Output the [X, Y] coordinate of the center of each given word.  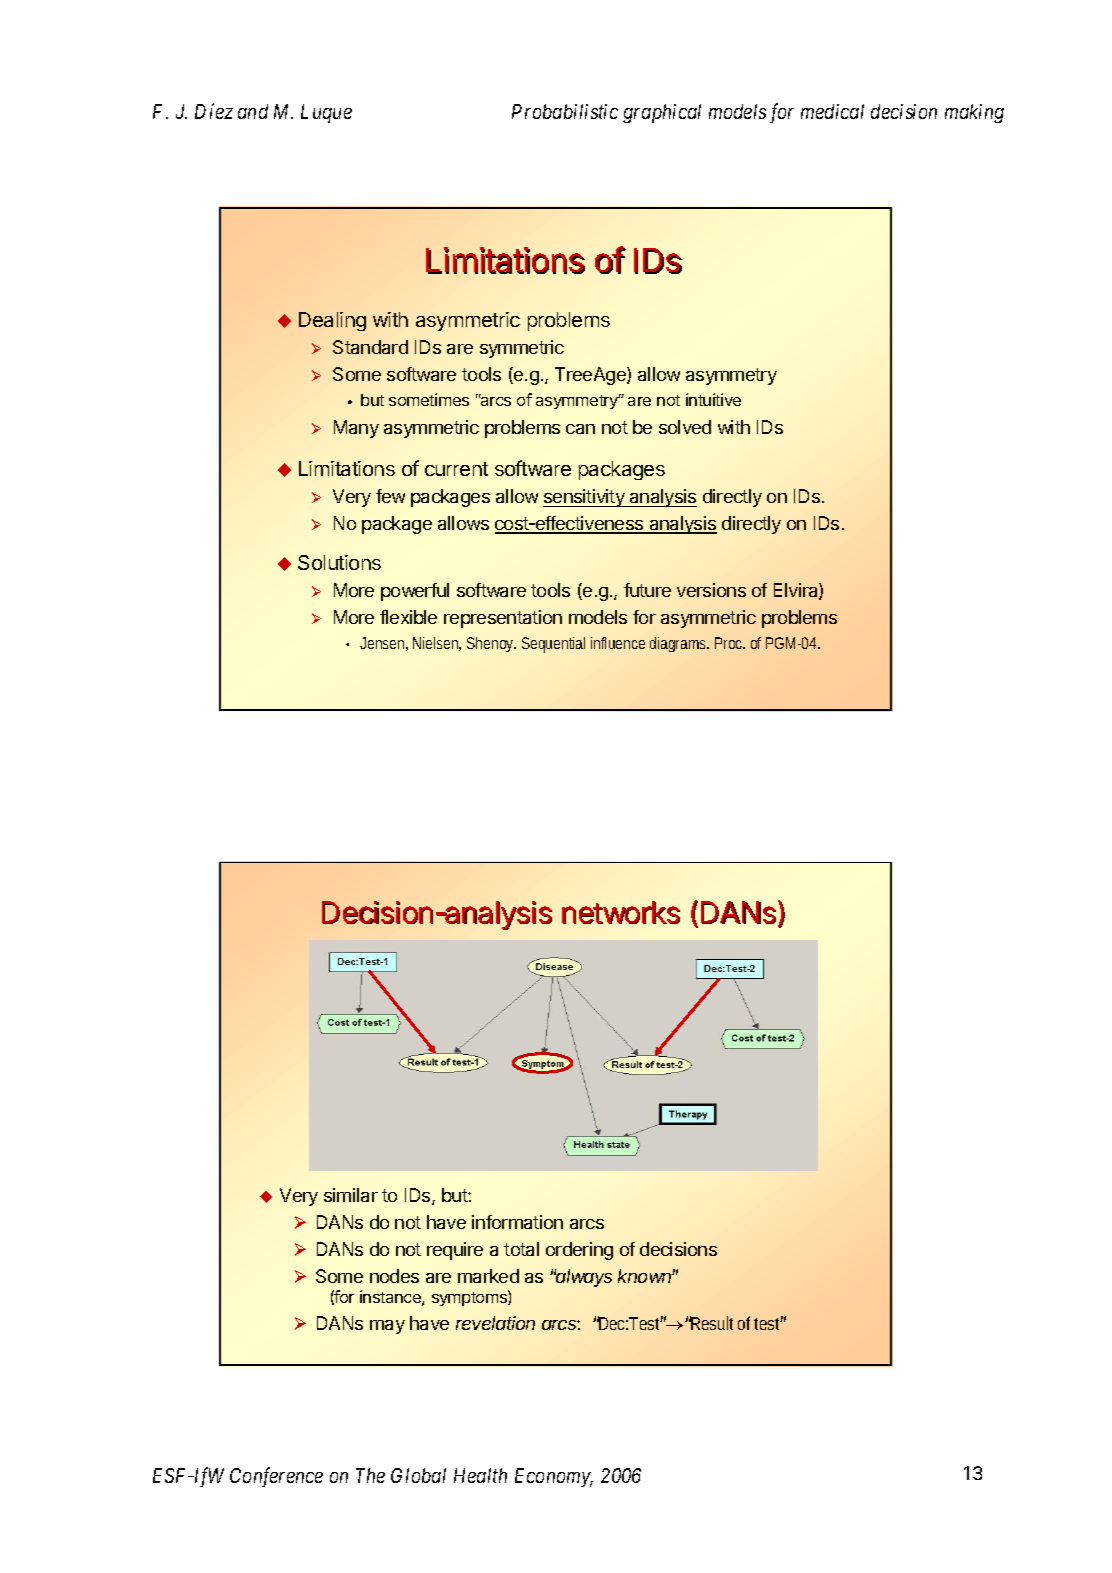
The [370, 1475]
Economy [554, 1477]
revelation [495, 1323]
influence [618, 643]
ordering [579, 1251]
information [517, 1222]
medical [832, 111]
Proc [729, 643]
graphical [662, 113]
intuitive [713, 399]
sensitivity [585, 498]
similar [351, 1195]
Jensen [382, 643]
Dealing [332, 321]
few [390, 496]
